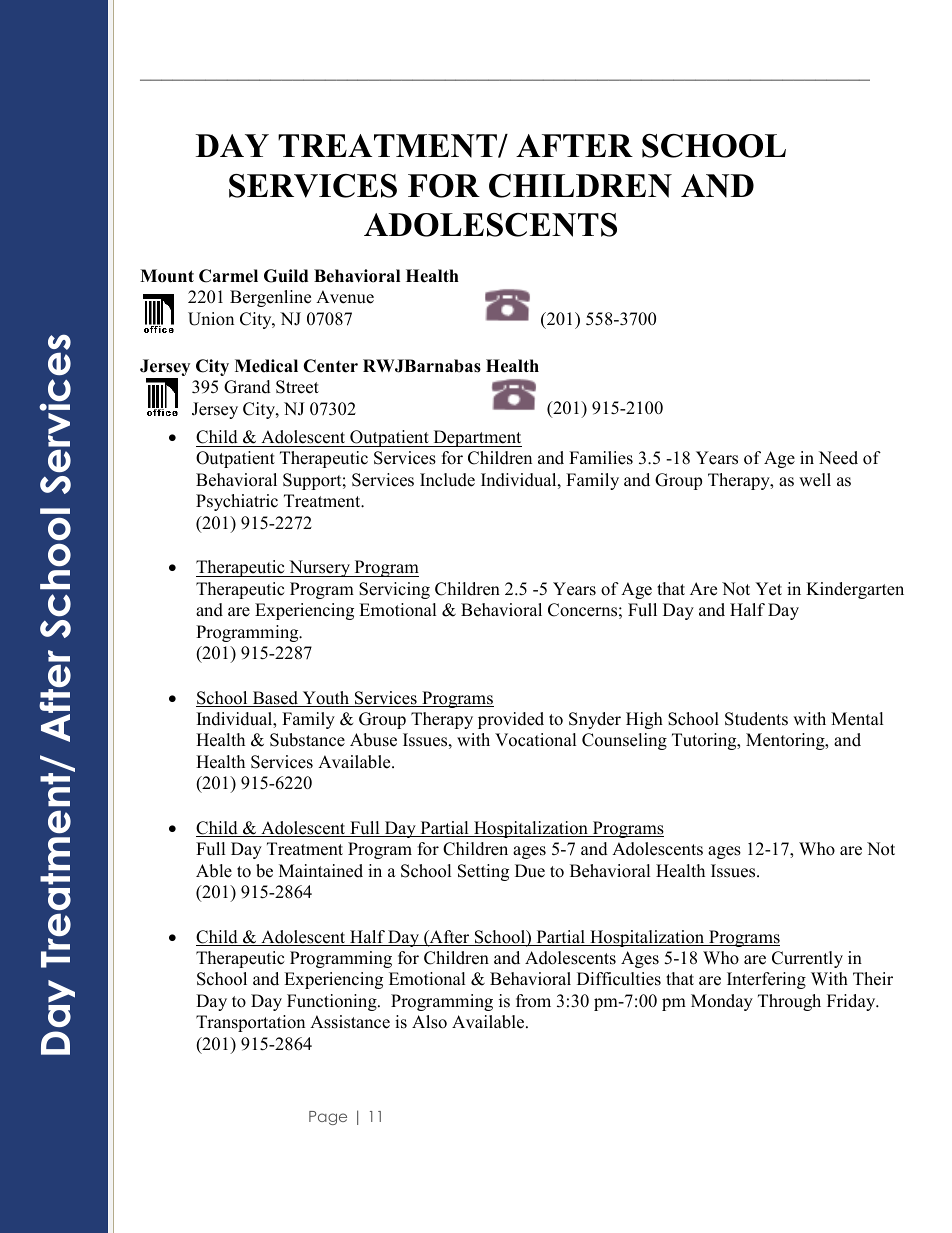 This page has height=1233, width=952. Describe the element at coordinates (345, 297) in the page. I see `Avenue` at that location.
